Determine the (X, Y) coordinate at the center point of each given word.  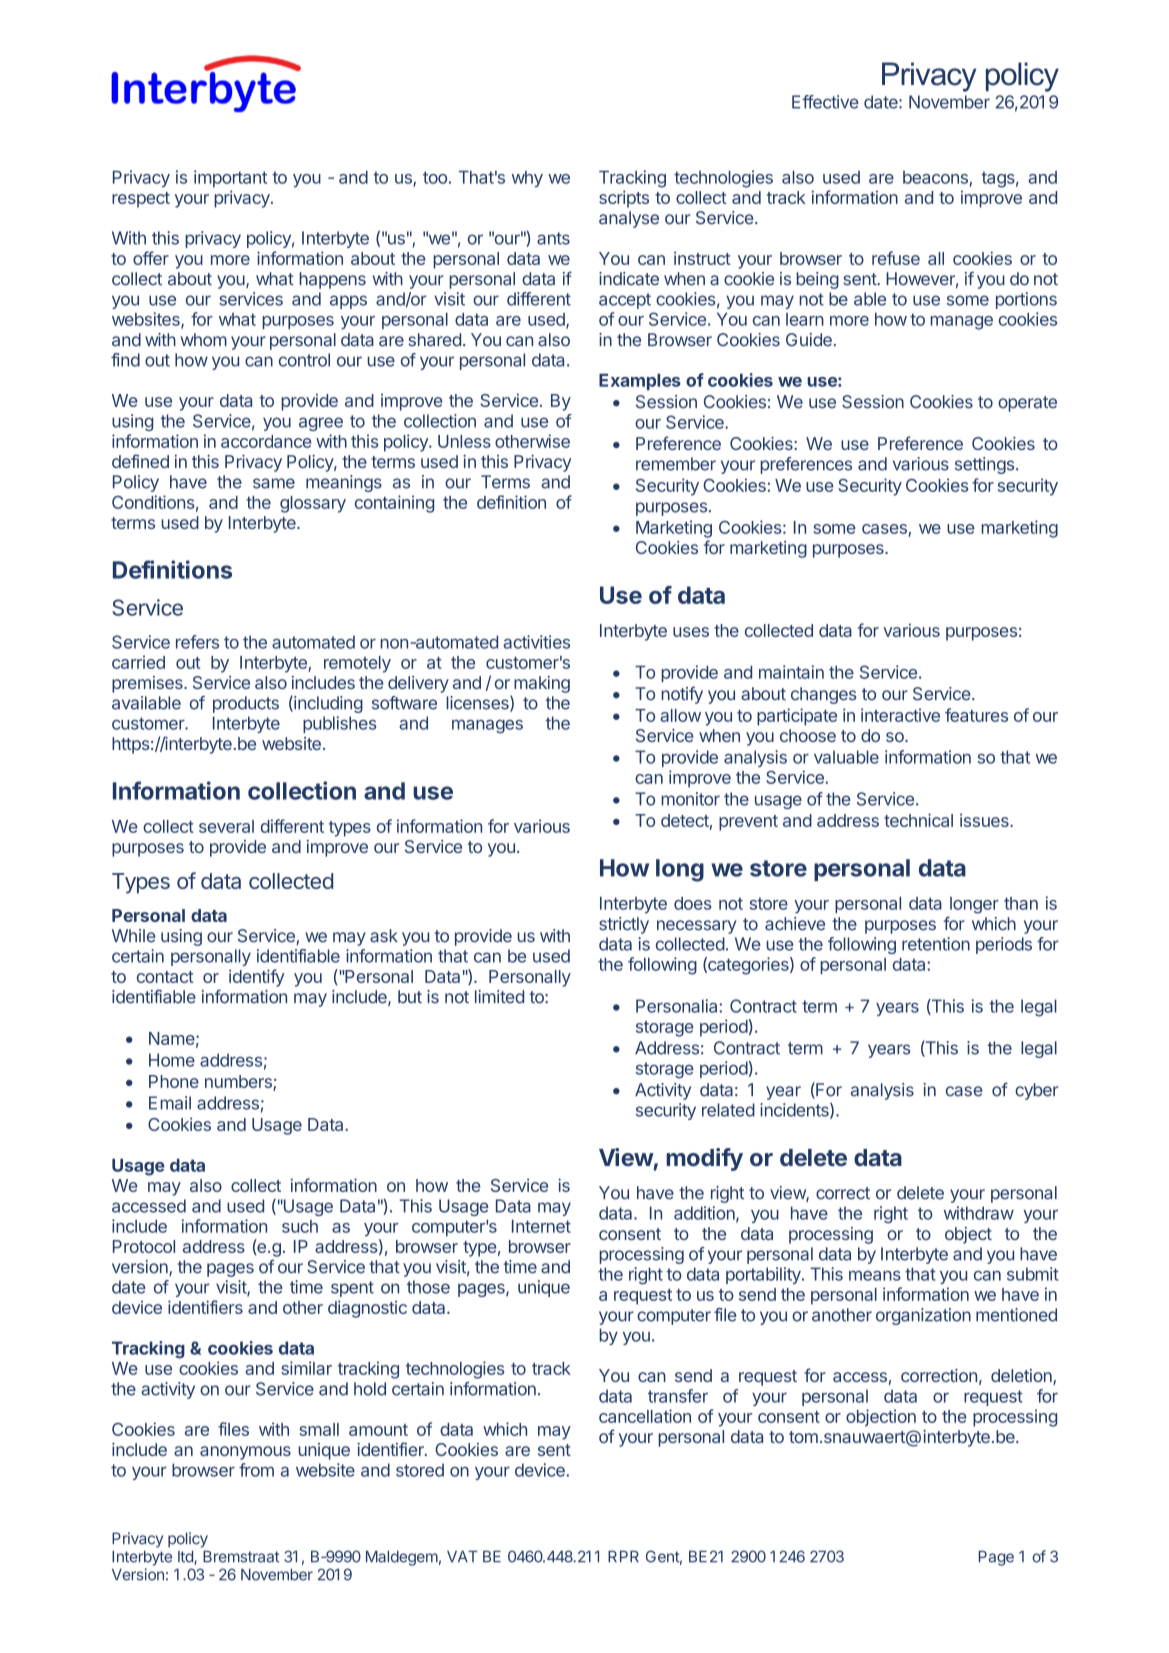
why (527, 179)
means (875, 1275)
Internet (541, 1226)
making (542, 684)
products (246, 704)
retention (936, 944)
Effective (825, 102)
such (300, 1226)
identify (256, 978)
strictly (624, 925)
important (230, 178)
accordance (266, 441)
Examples (640, 382)
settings (984, 465)
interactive (900, 715)
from (256, 1470)
